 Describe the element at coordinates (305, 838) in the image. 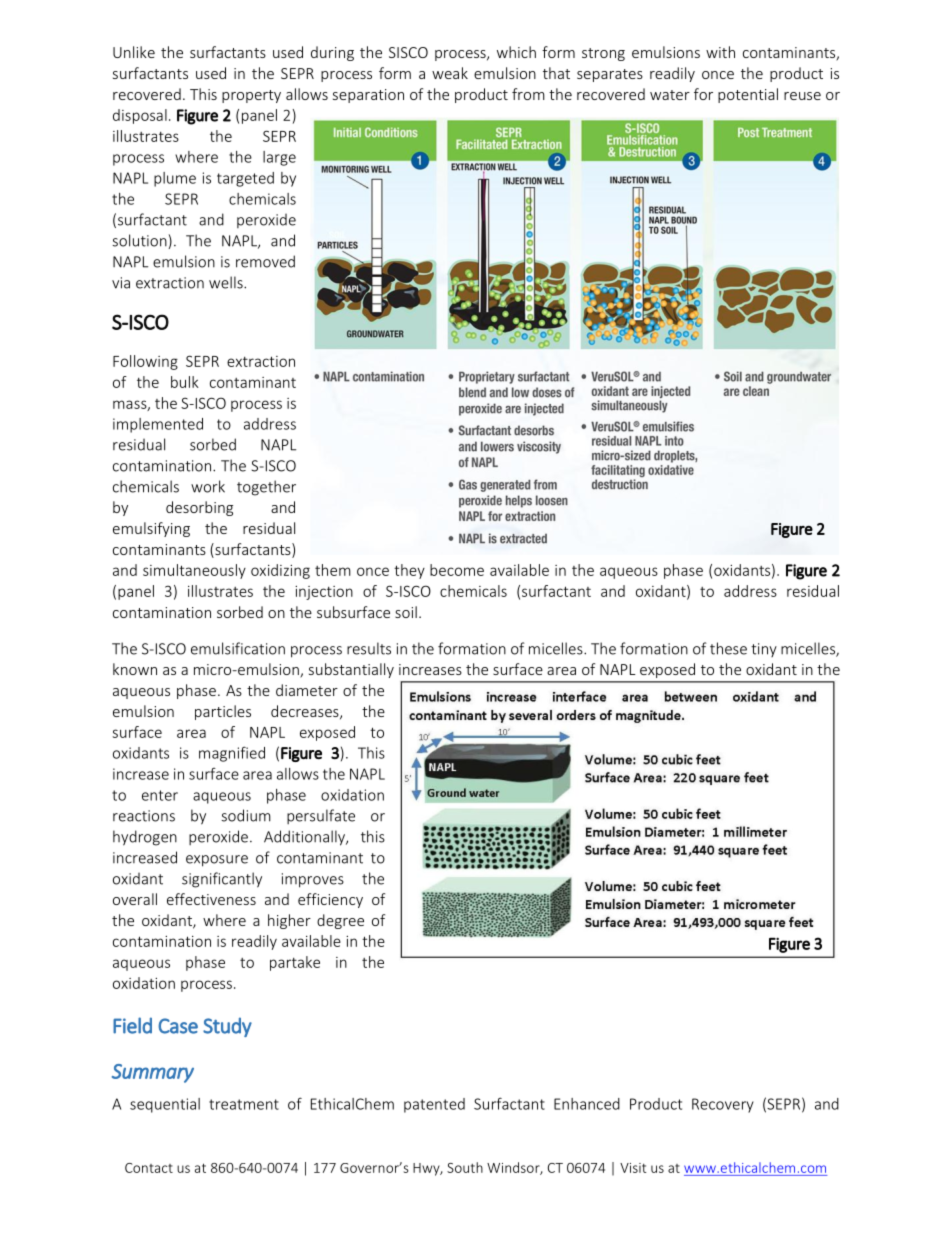

I see `Additionally` at that location.
